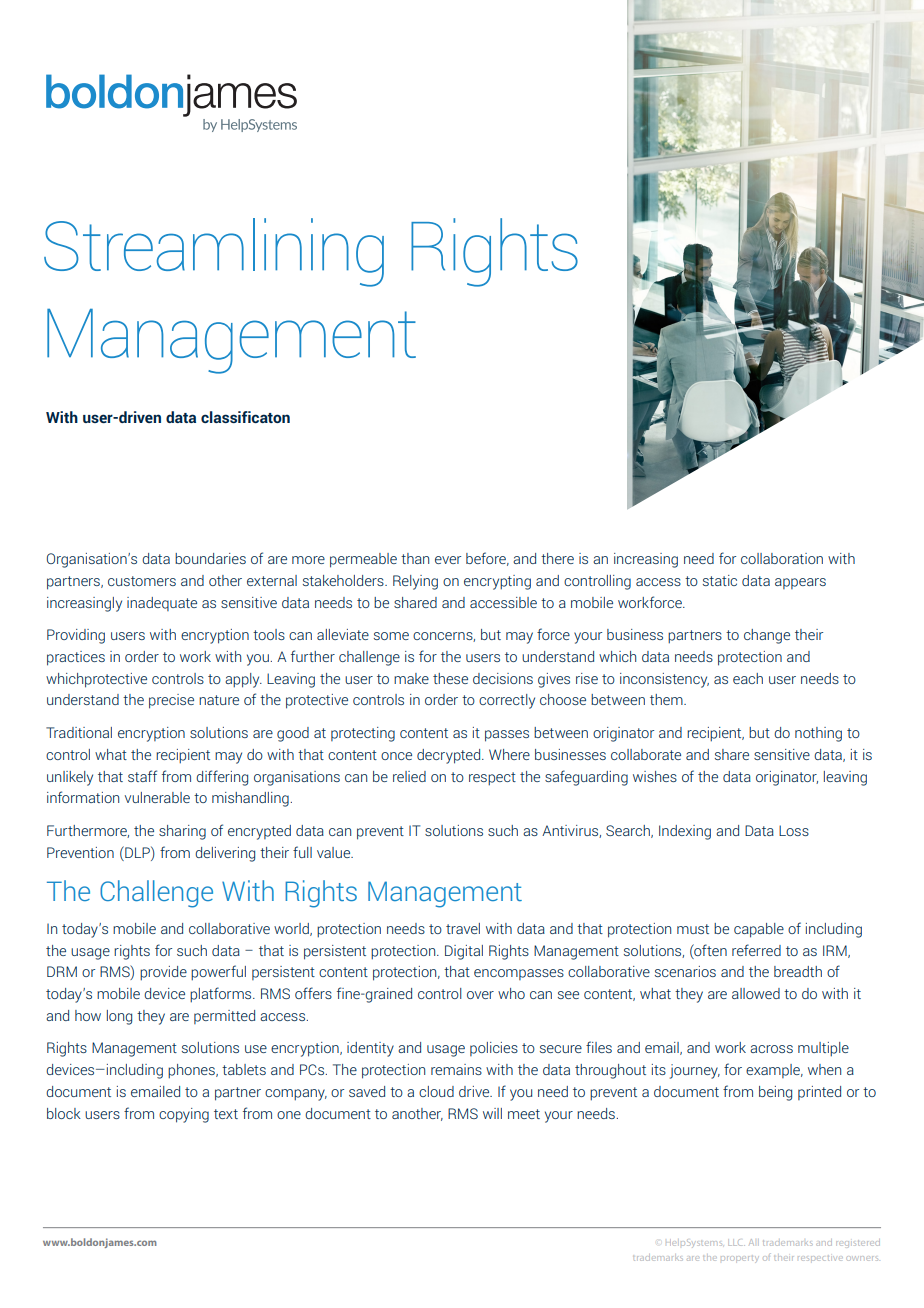  I want to click on staff, so click(142, 776).
